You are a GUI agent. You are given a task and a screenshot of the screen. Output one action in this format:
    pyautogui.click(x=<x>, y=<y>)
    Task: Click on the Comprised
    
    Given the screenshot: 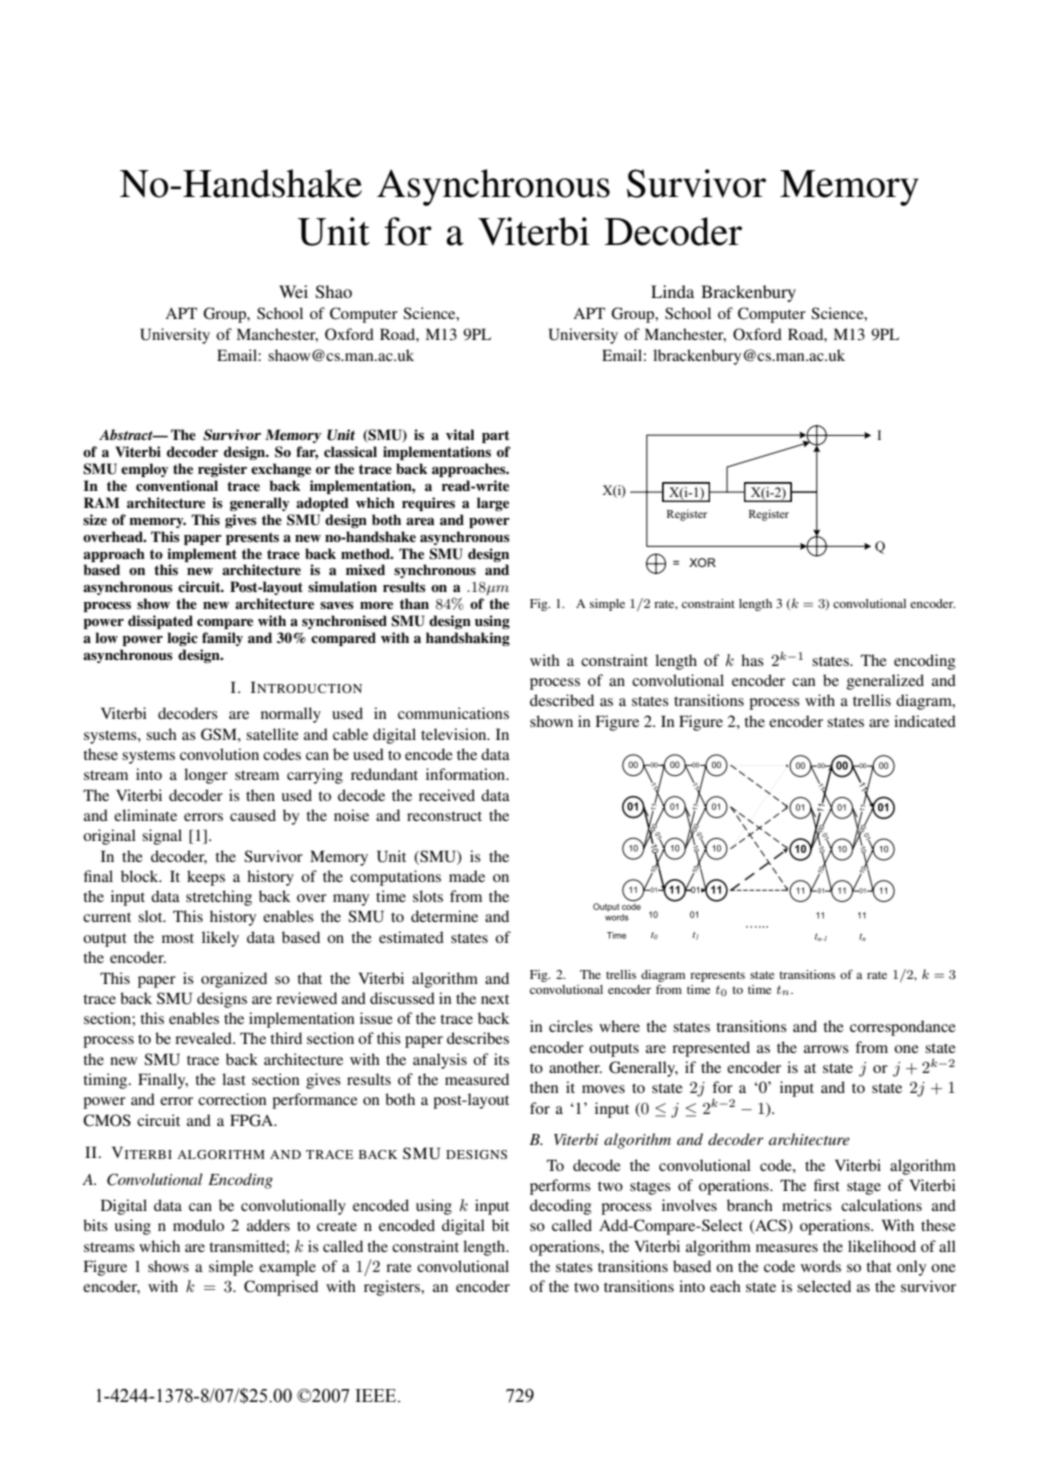 What is the action you would take?
    pyautogui.click(x=281, y=1288)
